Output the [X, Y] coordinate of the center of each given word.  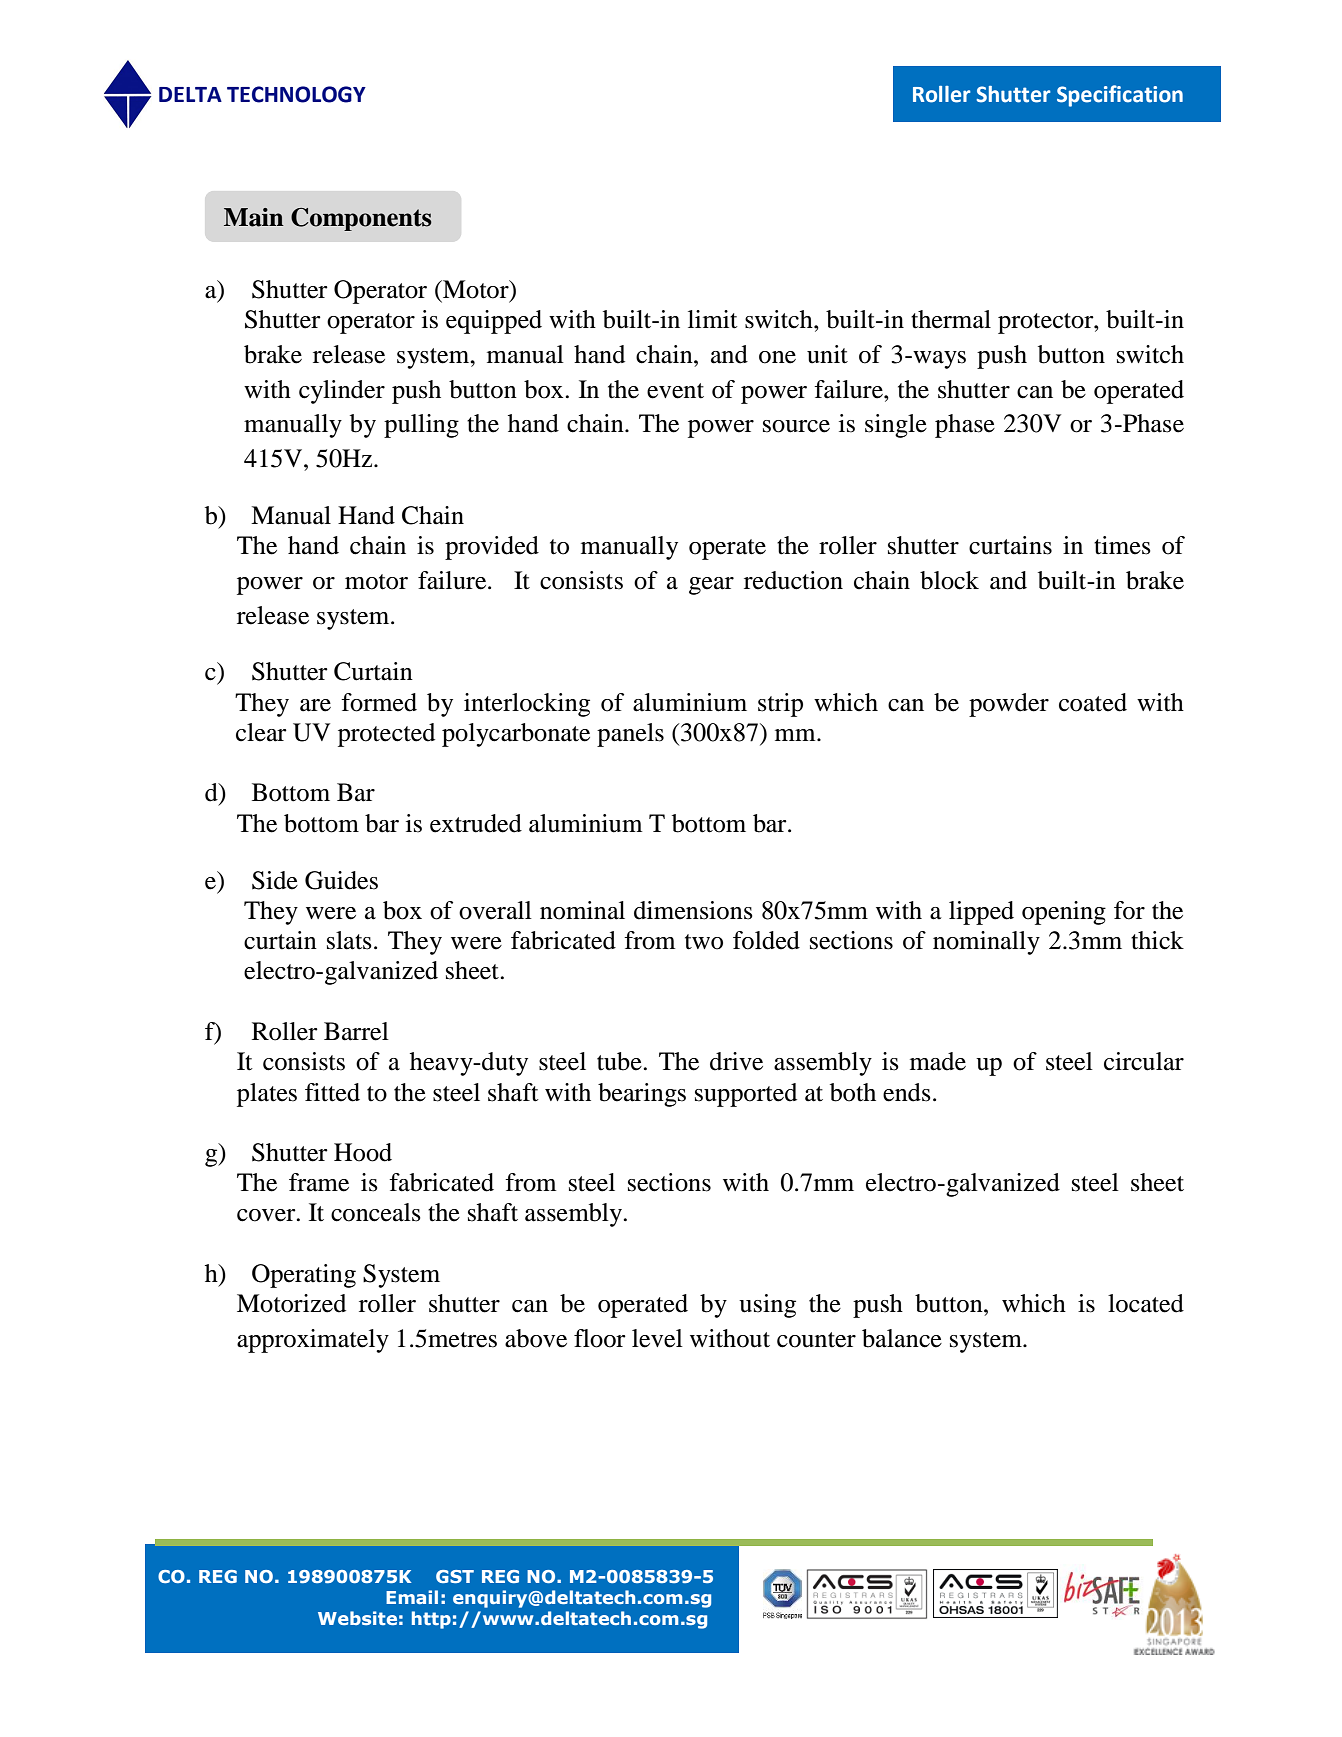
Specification [1120, 96]
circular [1144, 1061]
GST [455, 1576]
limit [713, 319]
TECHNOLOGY [296, 94]
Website [357, 1618]
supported [746, 1095]
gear [711, 586]
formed [379, 702]
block [949, 580]
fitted [332, 1092]
